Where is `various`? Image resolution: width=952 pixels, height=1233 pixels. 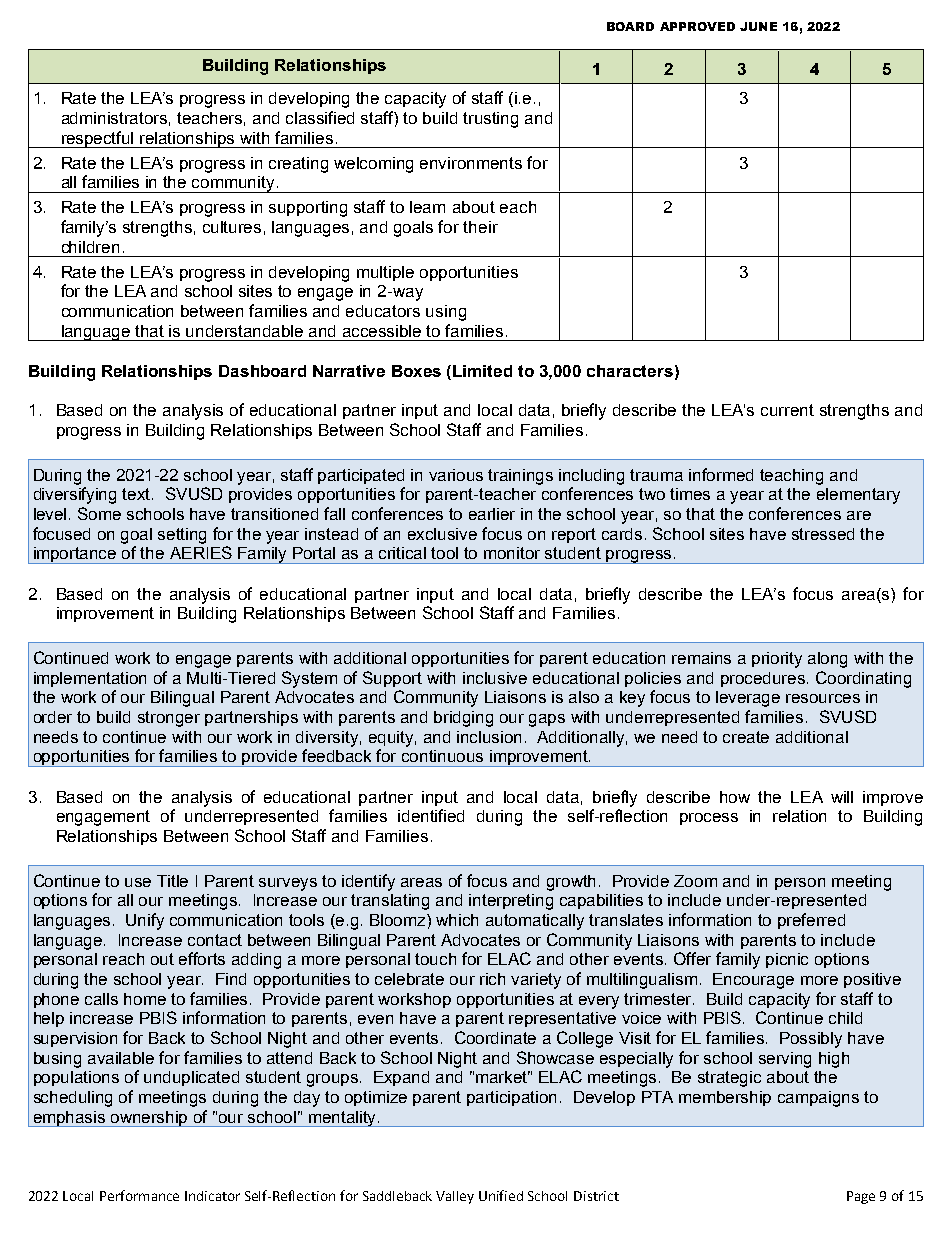 various is located at coordinates (456, 475).
